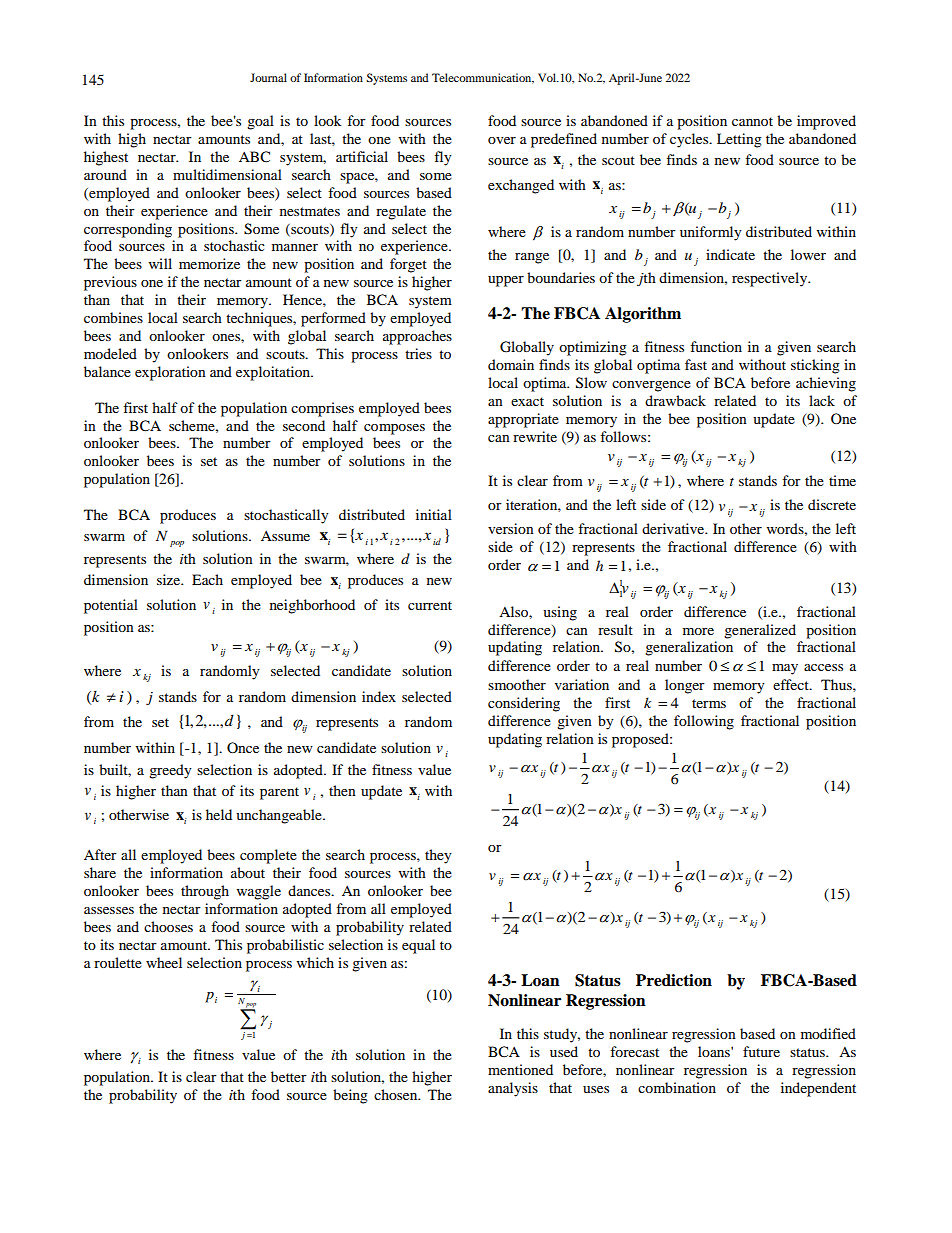 This screenshot has height=1233, width=952. What do you see at coordinates (260, 122) in the screenshot?
I see `goal` at bounding box center [260, 122].
